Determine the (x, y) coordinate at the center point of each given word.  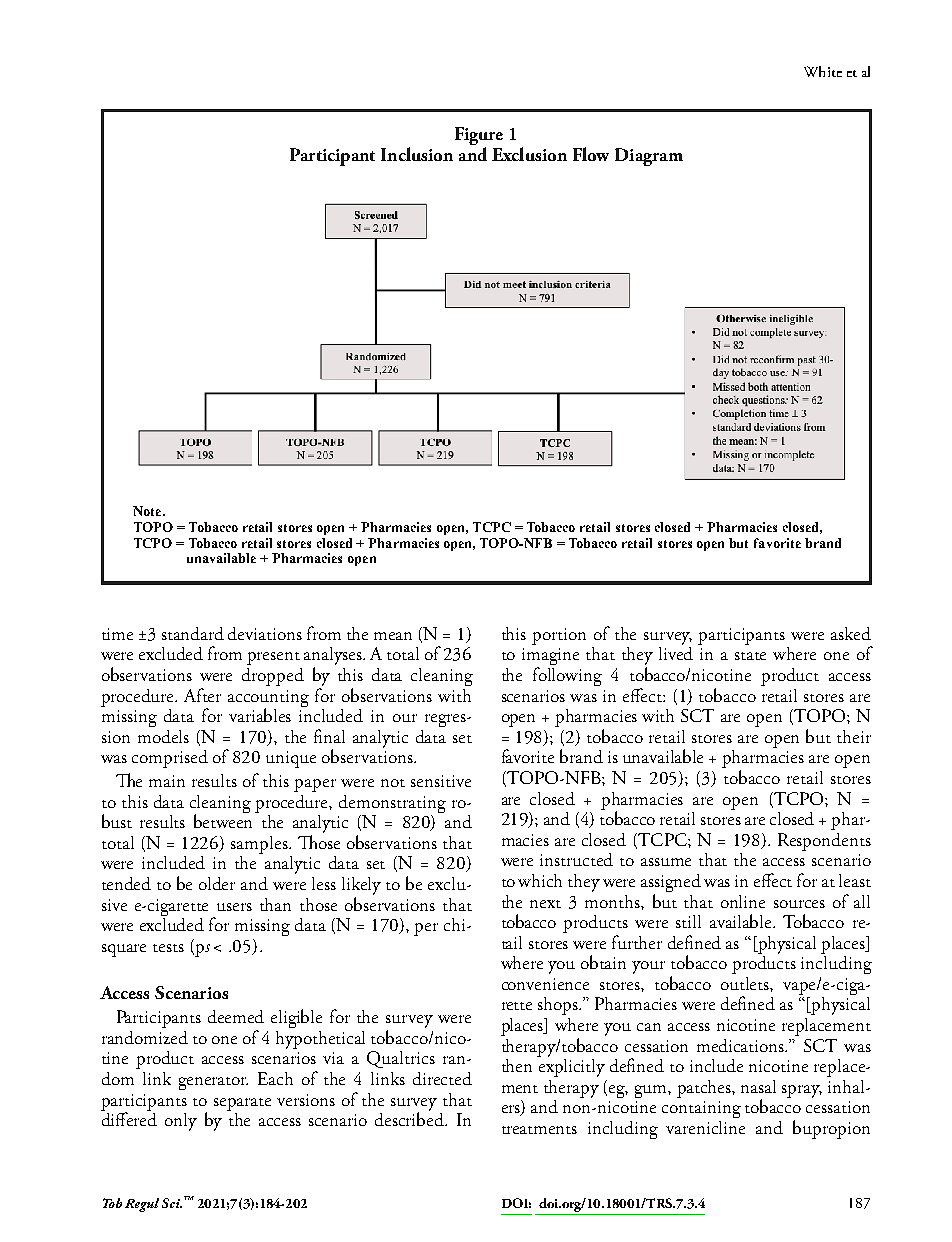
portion (559, 636)
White (823, 71)
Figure (479, 137)
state (750, 656)
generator (213, 1083)
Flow (591, 154)
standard (193, 633)
